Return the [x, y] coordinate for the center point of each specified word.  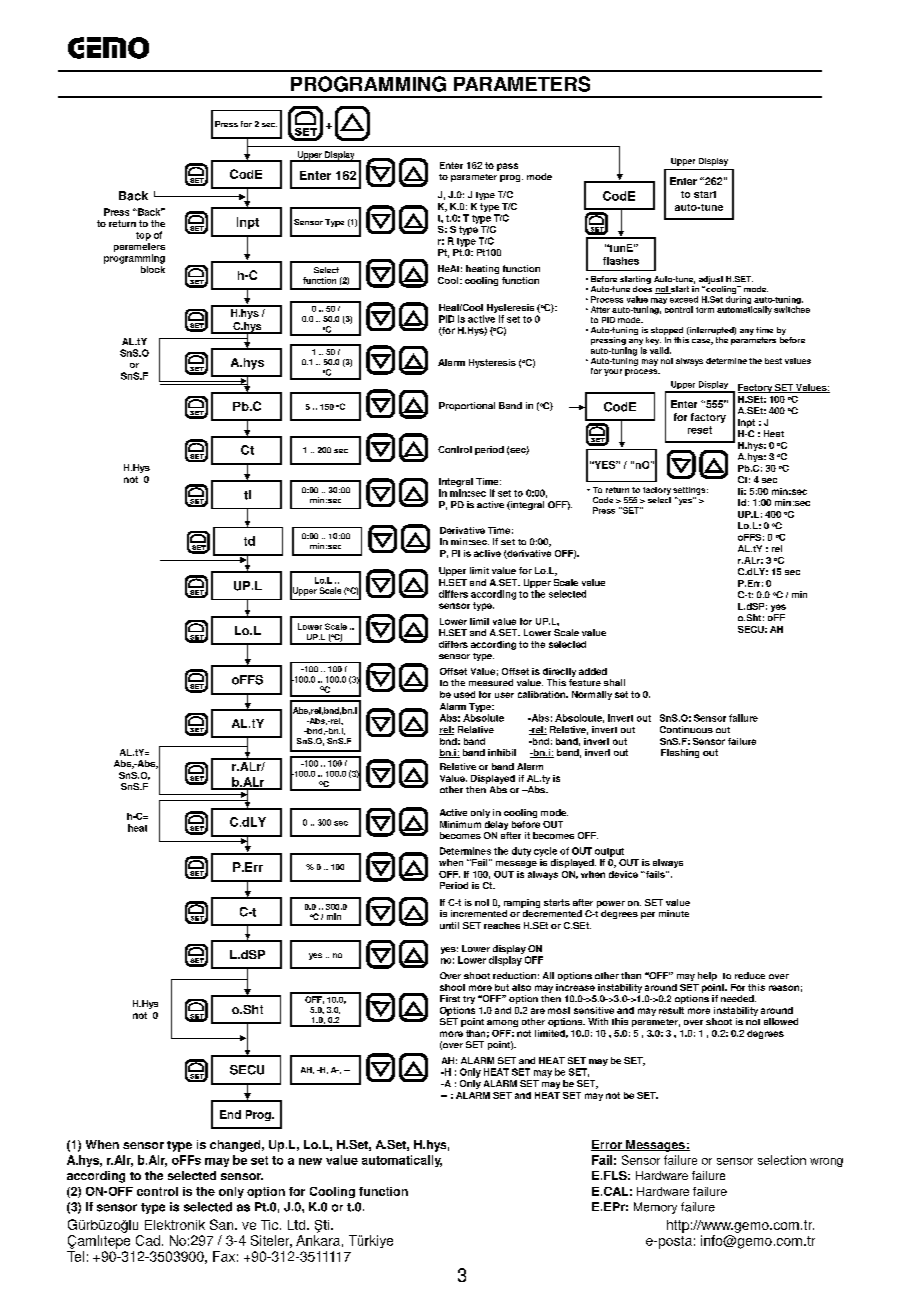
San [223, 1224]
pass [507, 167]
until [449, 925]
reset [700, 430]
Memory [655, 1208]
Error [607, 1145]
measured [491, 682]
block [153, 269]
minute [674, 913]
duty [521, 852]
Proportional [467, 406]
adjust [712, 281]
